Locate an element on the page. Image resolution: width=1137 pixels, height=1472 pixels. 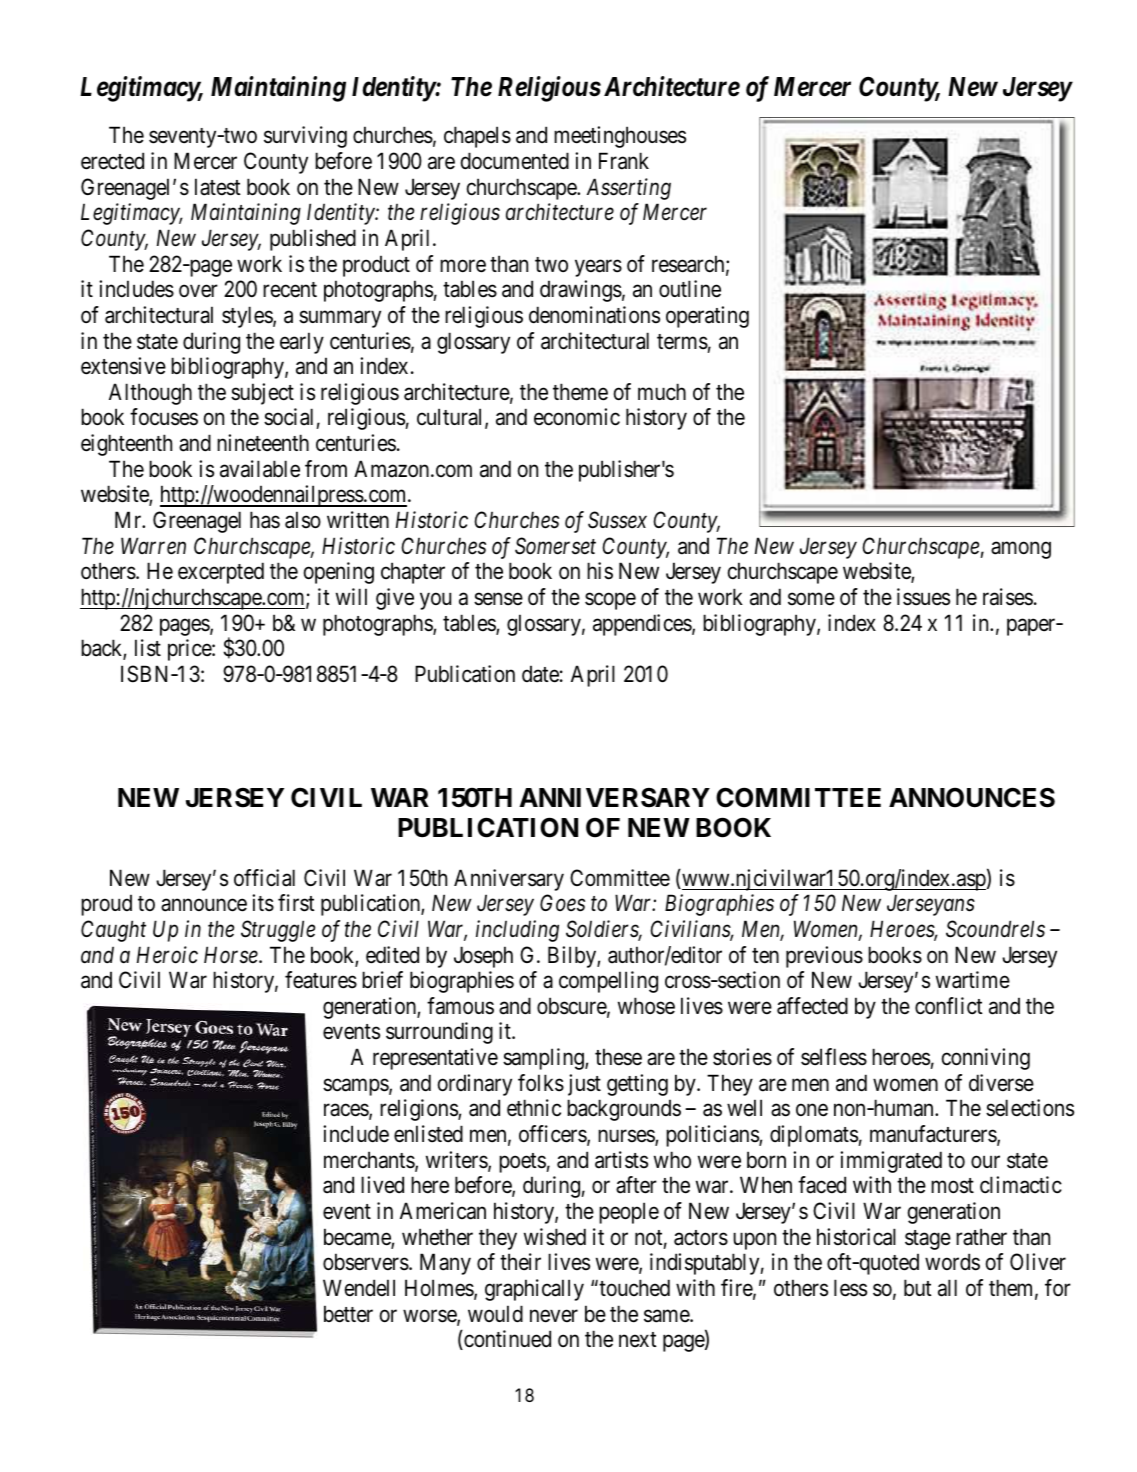
better is located at coordinates (348, 1314).
